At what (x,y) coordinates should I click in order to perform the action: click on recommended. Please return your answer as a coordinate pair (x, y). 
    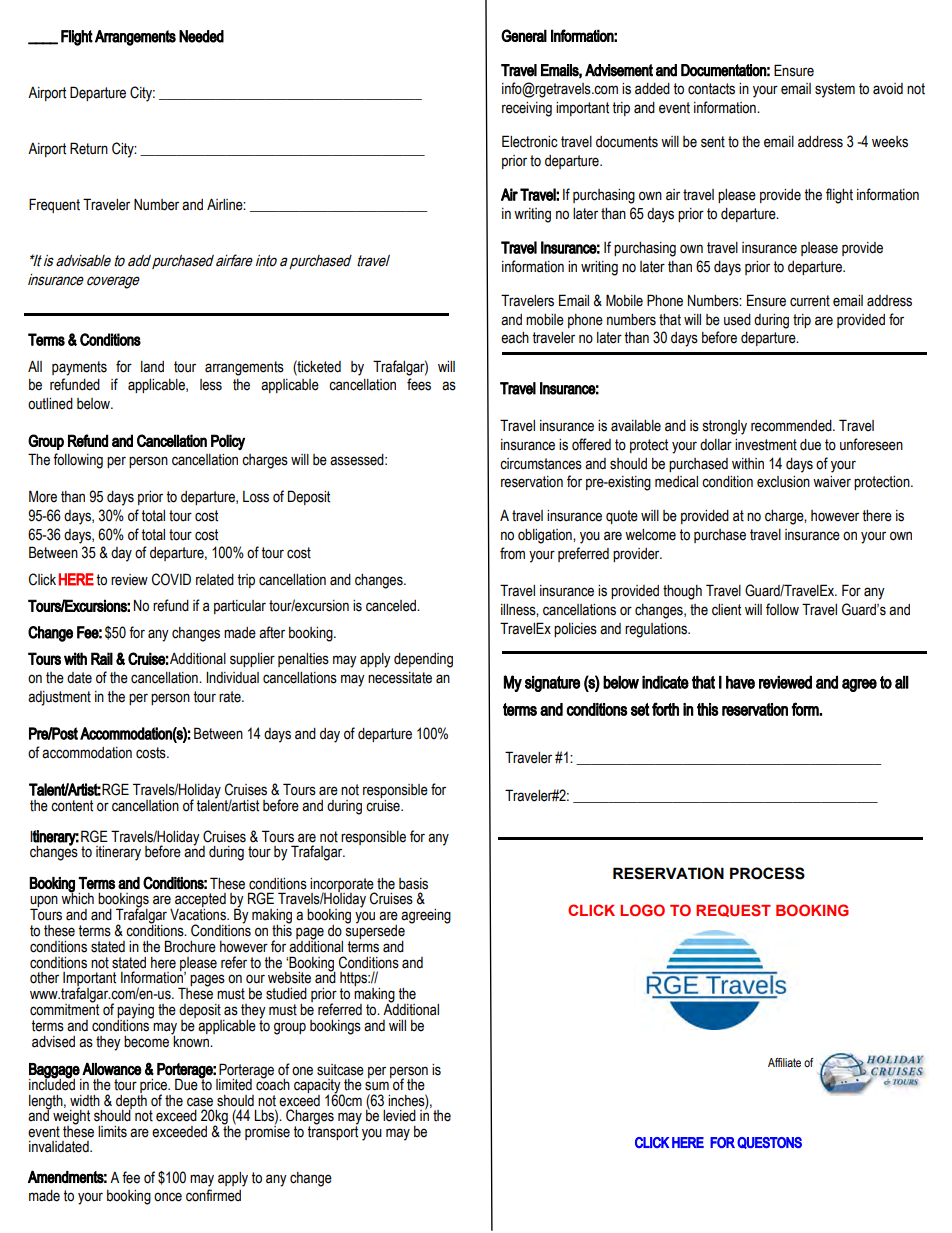
    Looking at the image, I should click on (792, 426).
